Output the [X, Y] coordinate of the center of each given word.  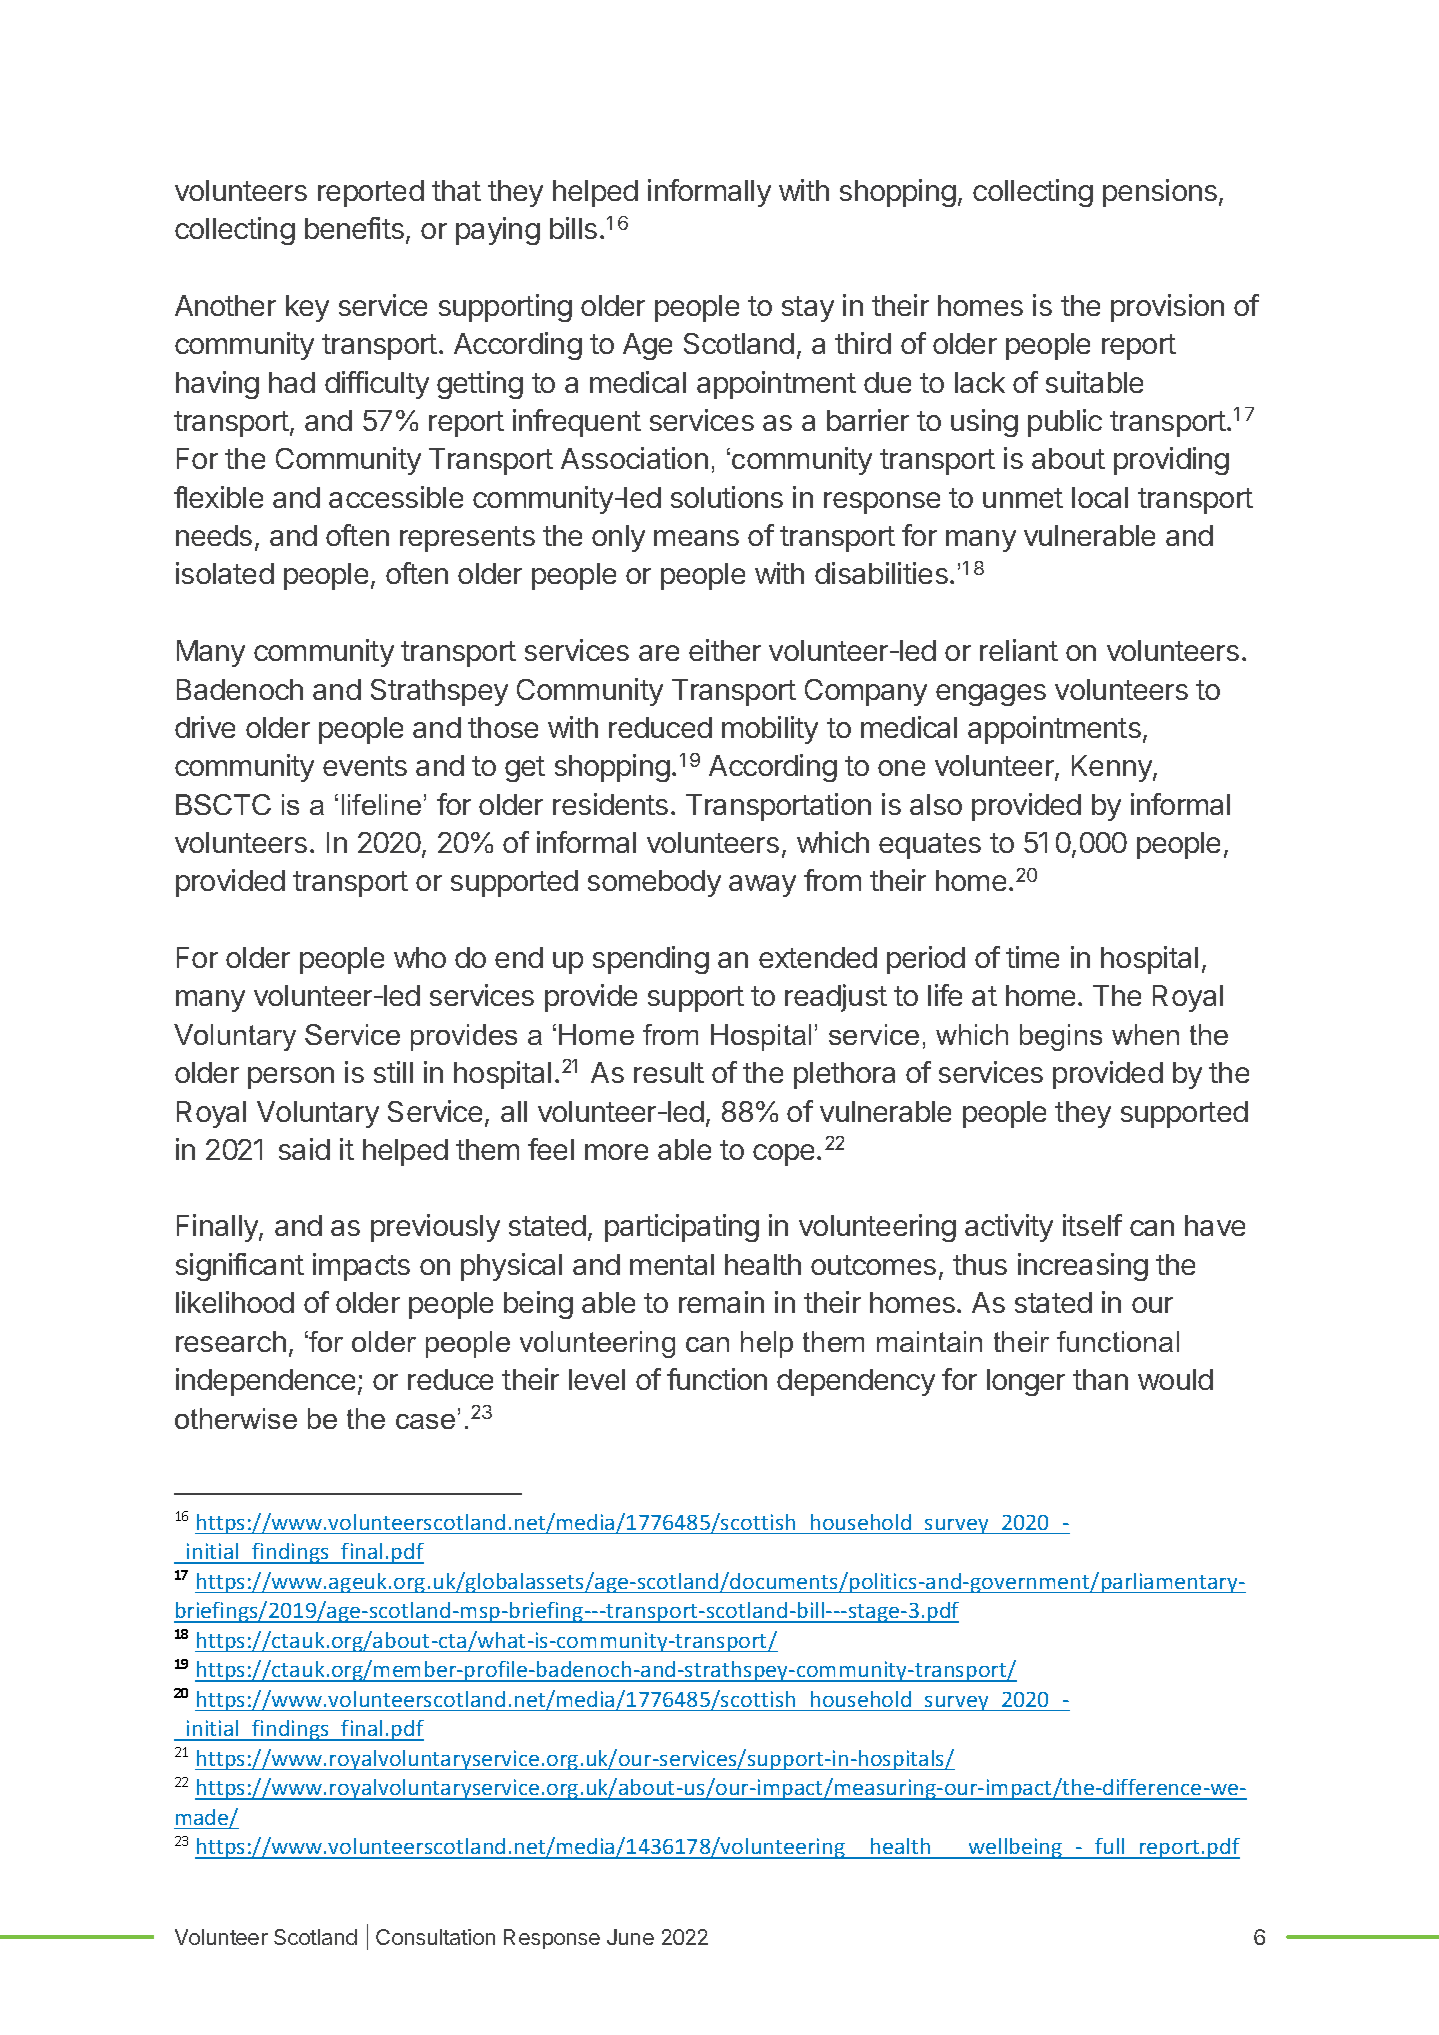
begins [1061, 1037]
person [291, 1078]
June [630, 1937]
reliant [1019, 650]
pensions [1160, 193]
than [1100, 1379]
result [669, 1072]
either [725, 650]
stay [808, 309]
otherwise [236, 1418]
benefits [354, 228]
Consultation [435, 1937]
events [365, 766]
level [597, 1379]
